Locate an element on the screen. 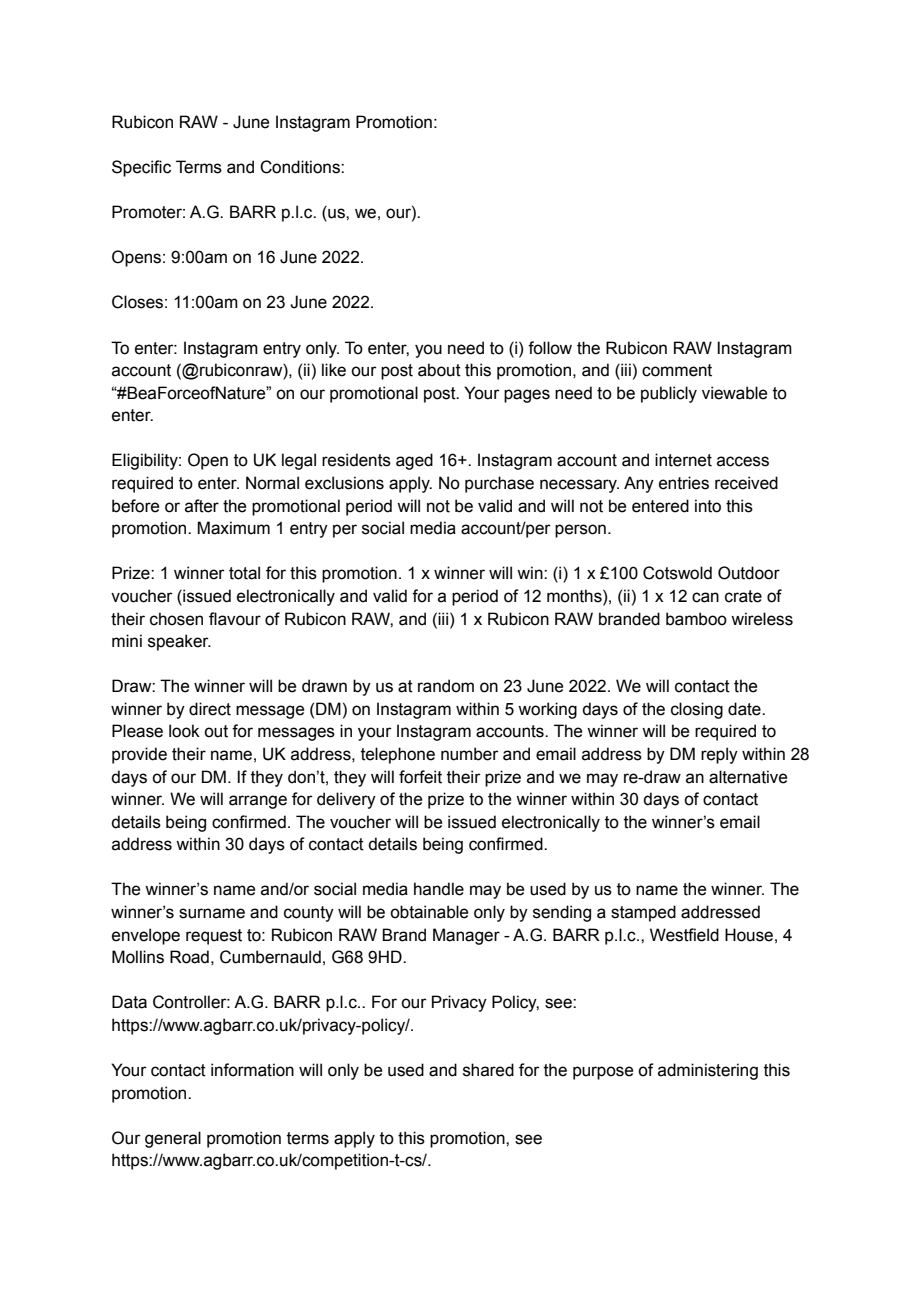 The image size is (924, 1307). Conditions is located at coordinates (301, 167).
